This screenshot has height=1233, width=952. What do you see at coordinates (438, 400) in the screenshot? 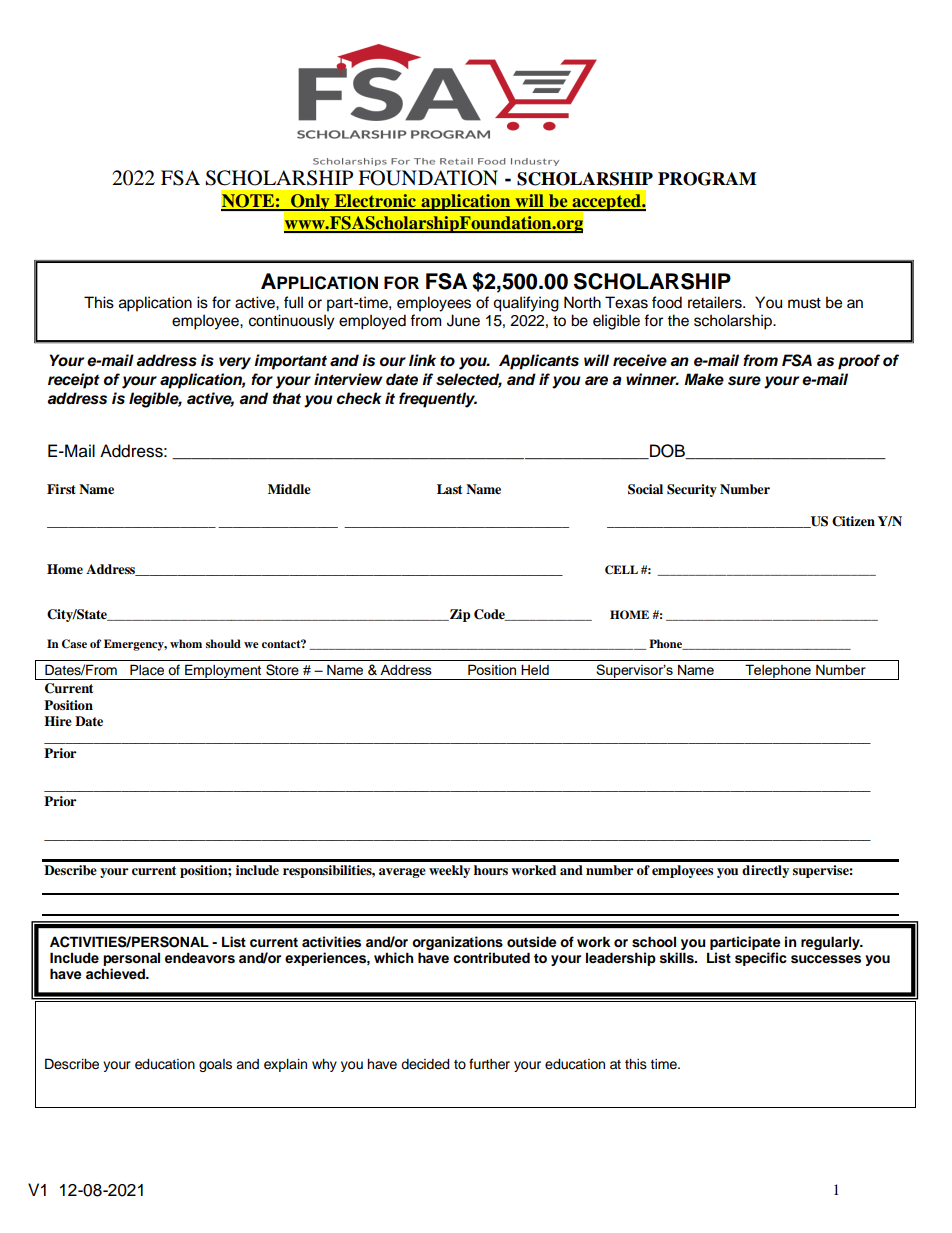
I see `frequently` at bounding box center [438, 400].
